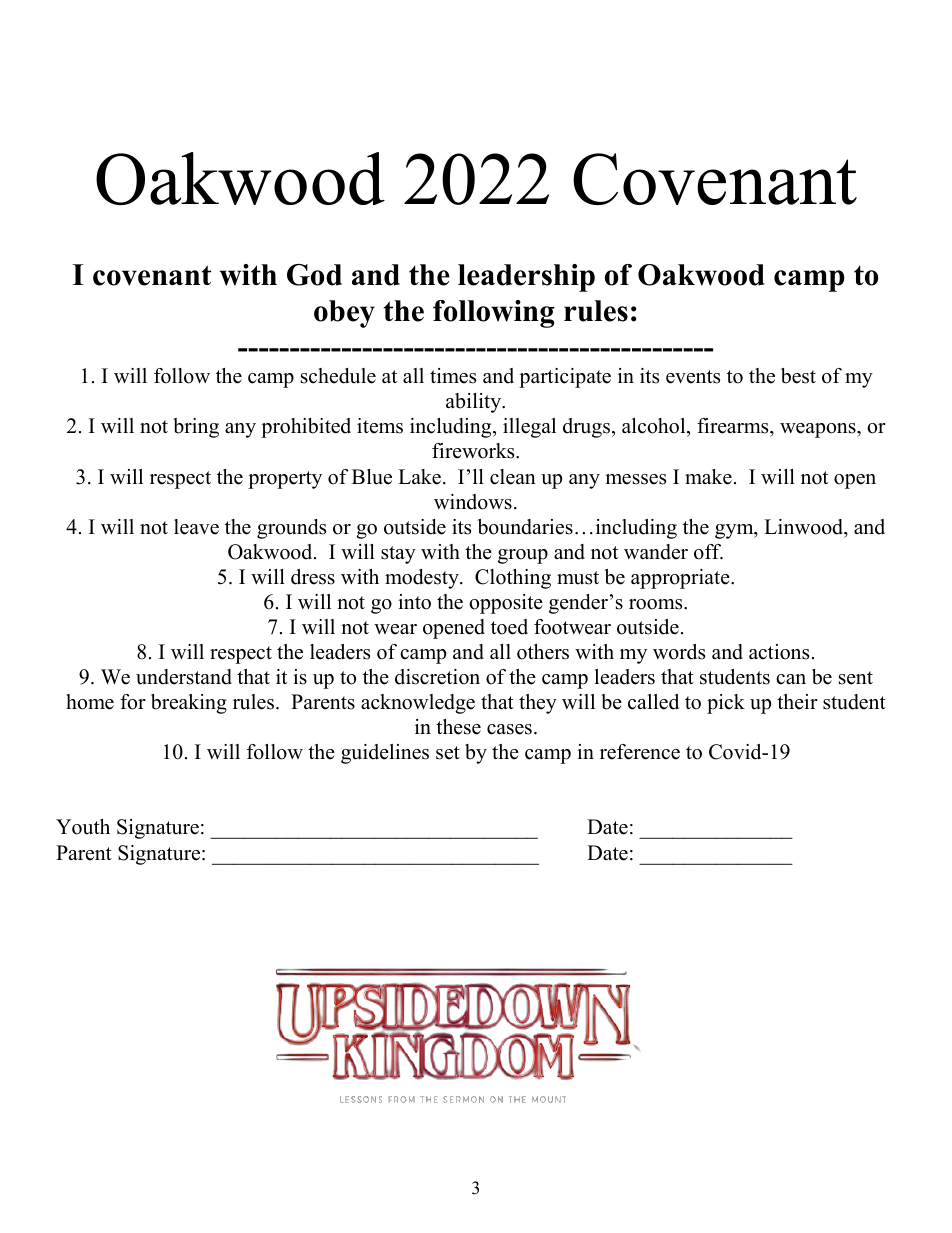 This screenshot has height=1233, width=952. What do you see at coordinates (523, 556) in the screenshot?
I see `group` at bounding box center [523, 556].
